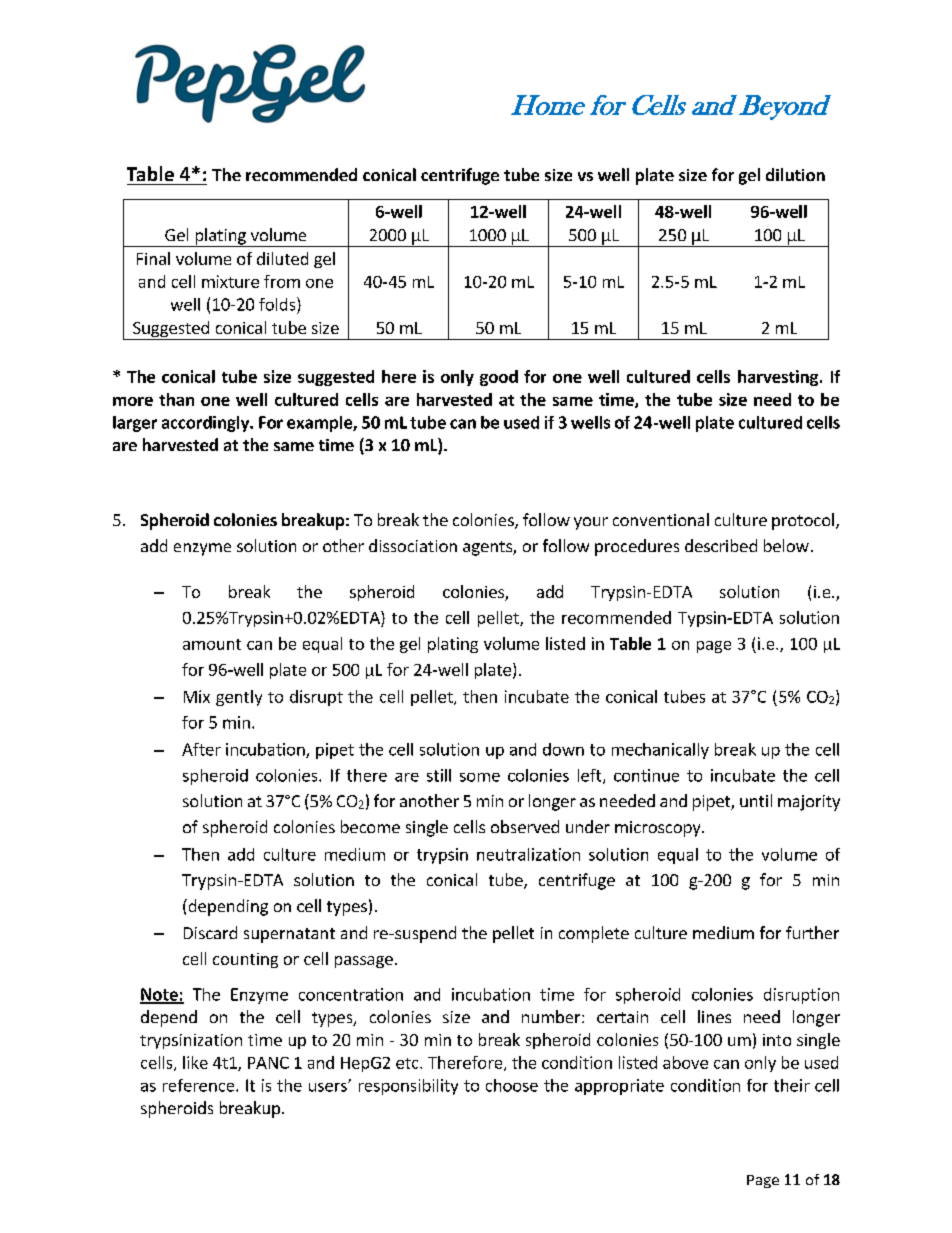 The image size is (952, 1233). What do you see at coordinates (195, 1062) in the document?
I see `like` at bounding box center [195, 1062].
